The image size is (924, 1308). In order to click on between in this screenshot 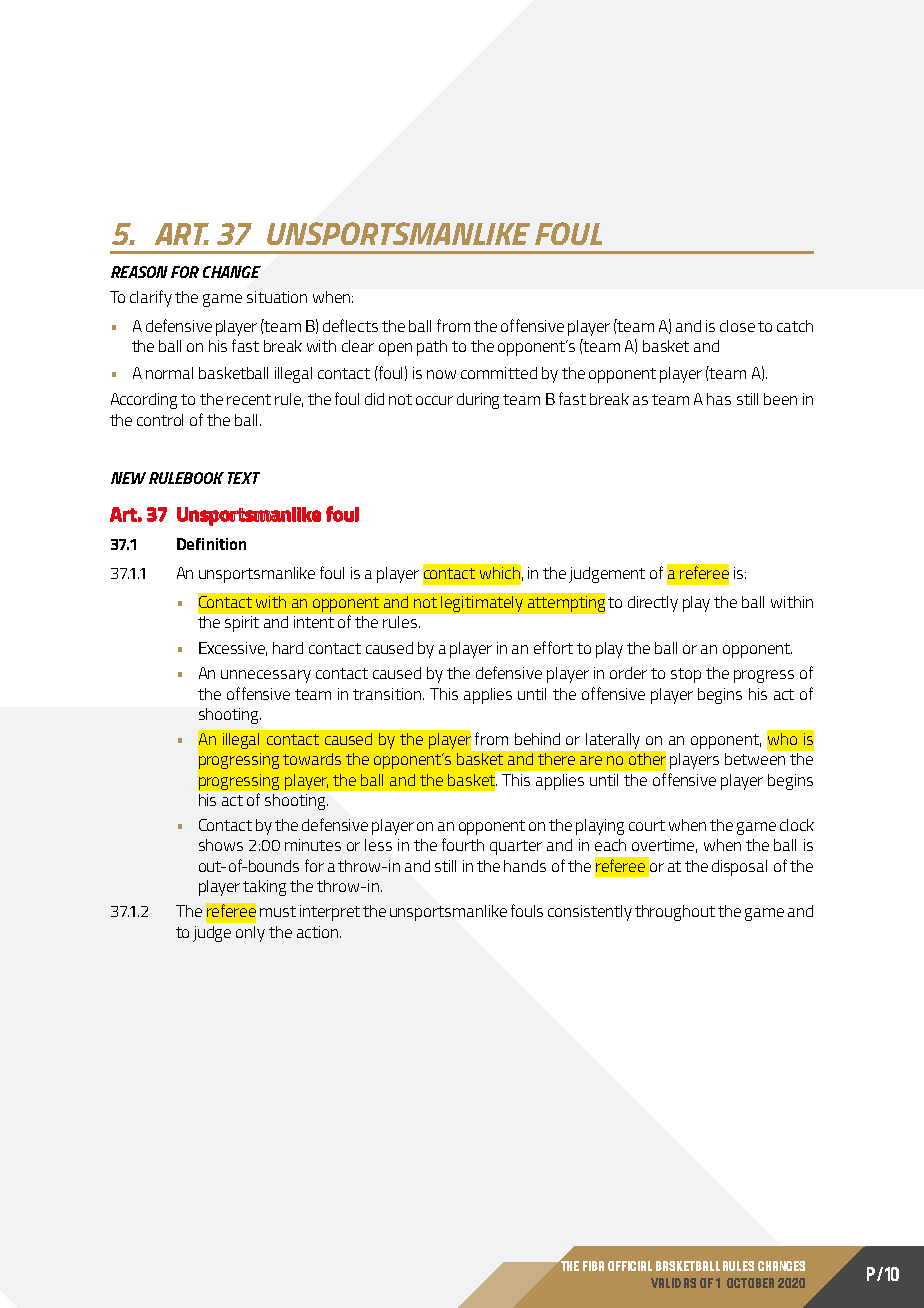, I will do `click(755, 759)`.
